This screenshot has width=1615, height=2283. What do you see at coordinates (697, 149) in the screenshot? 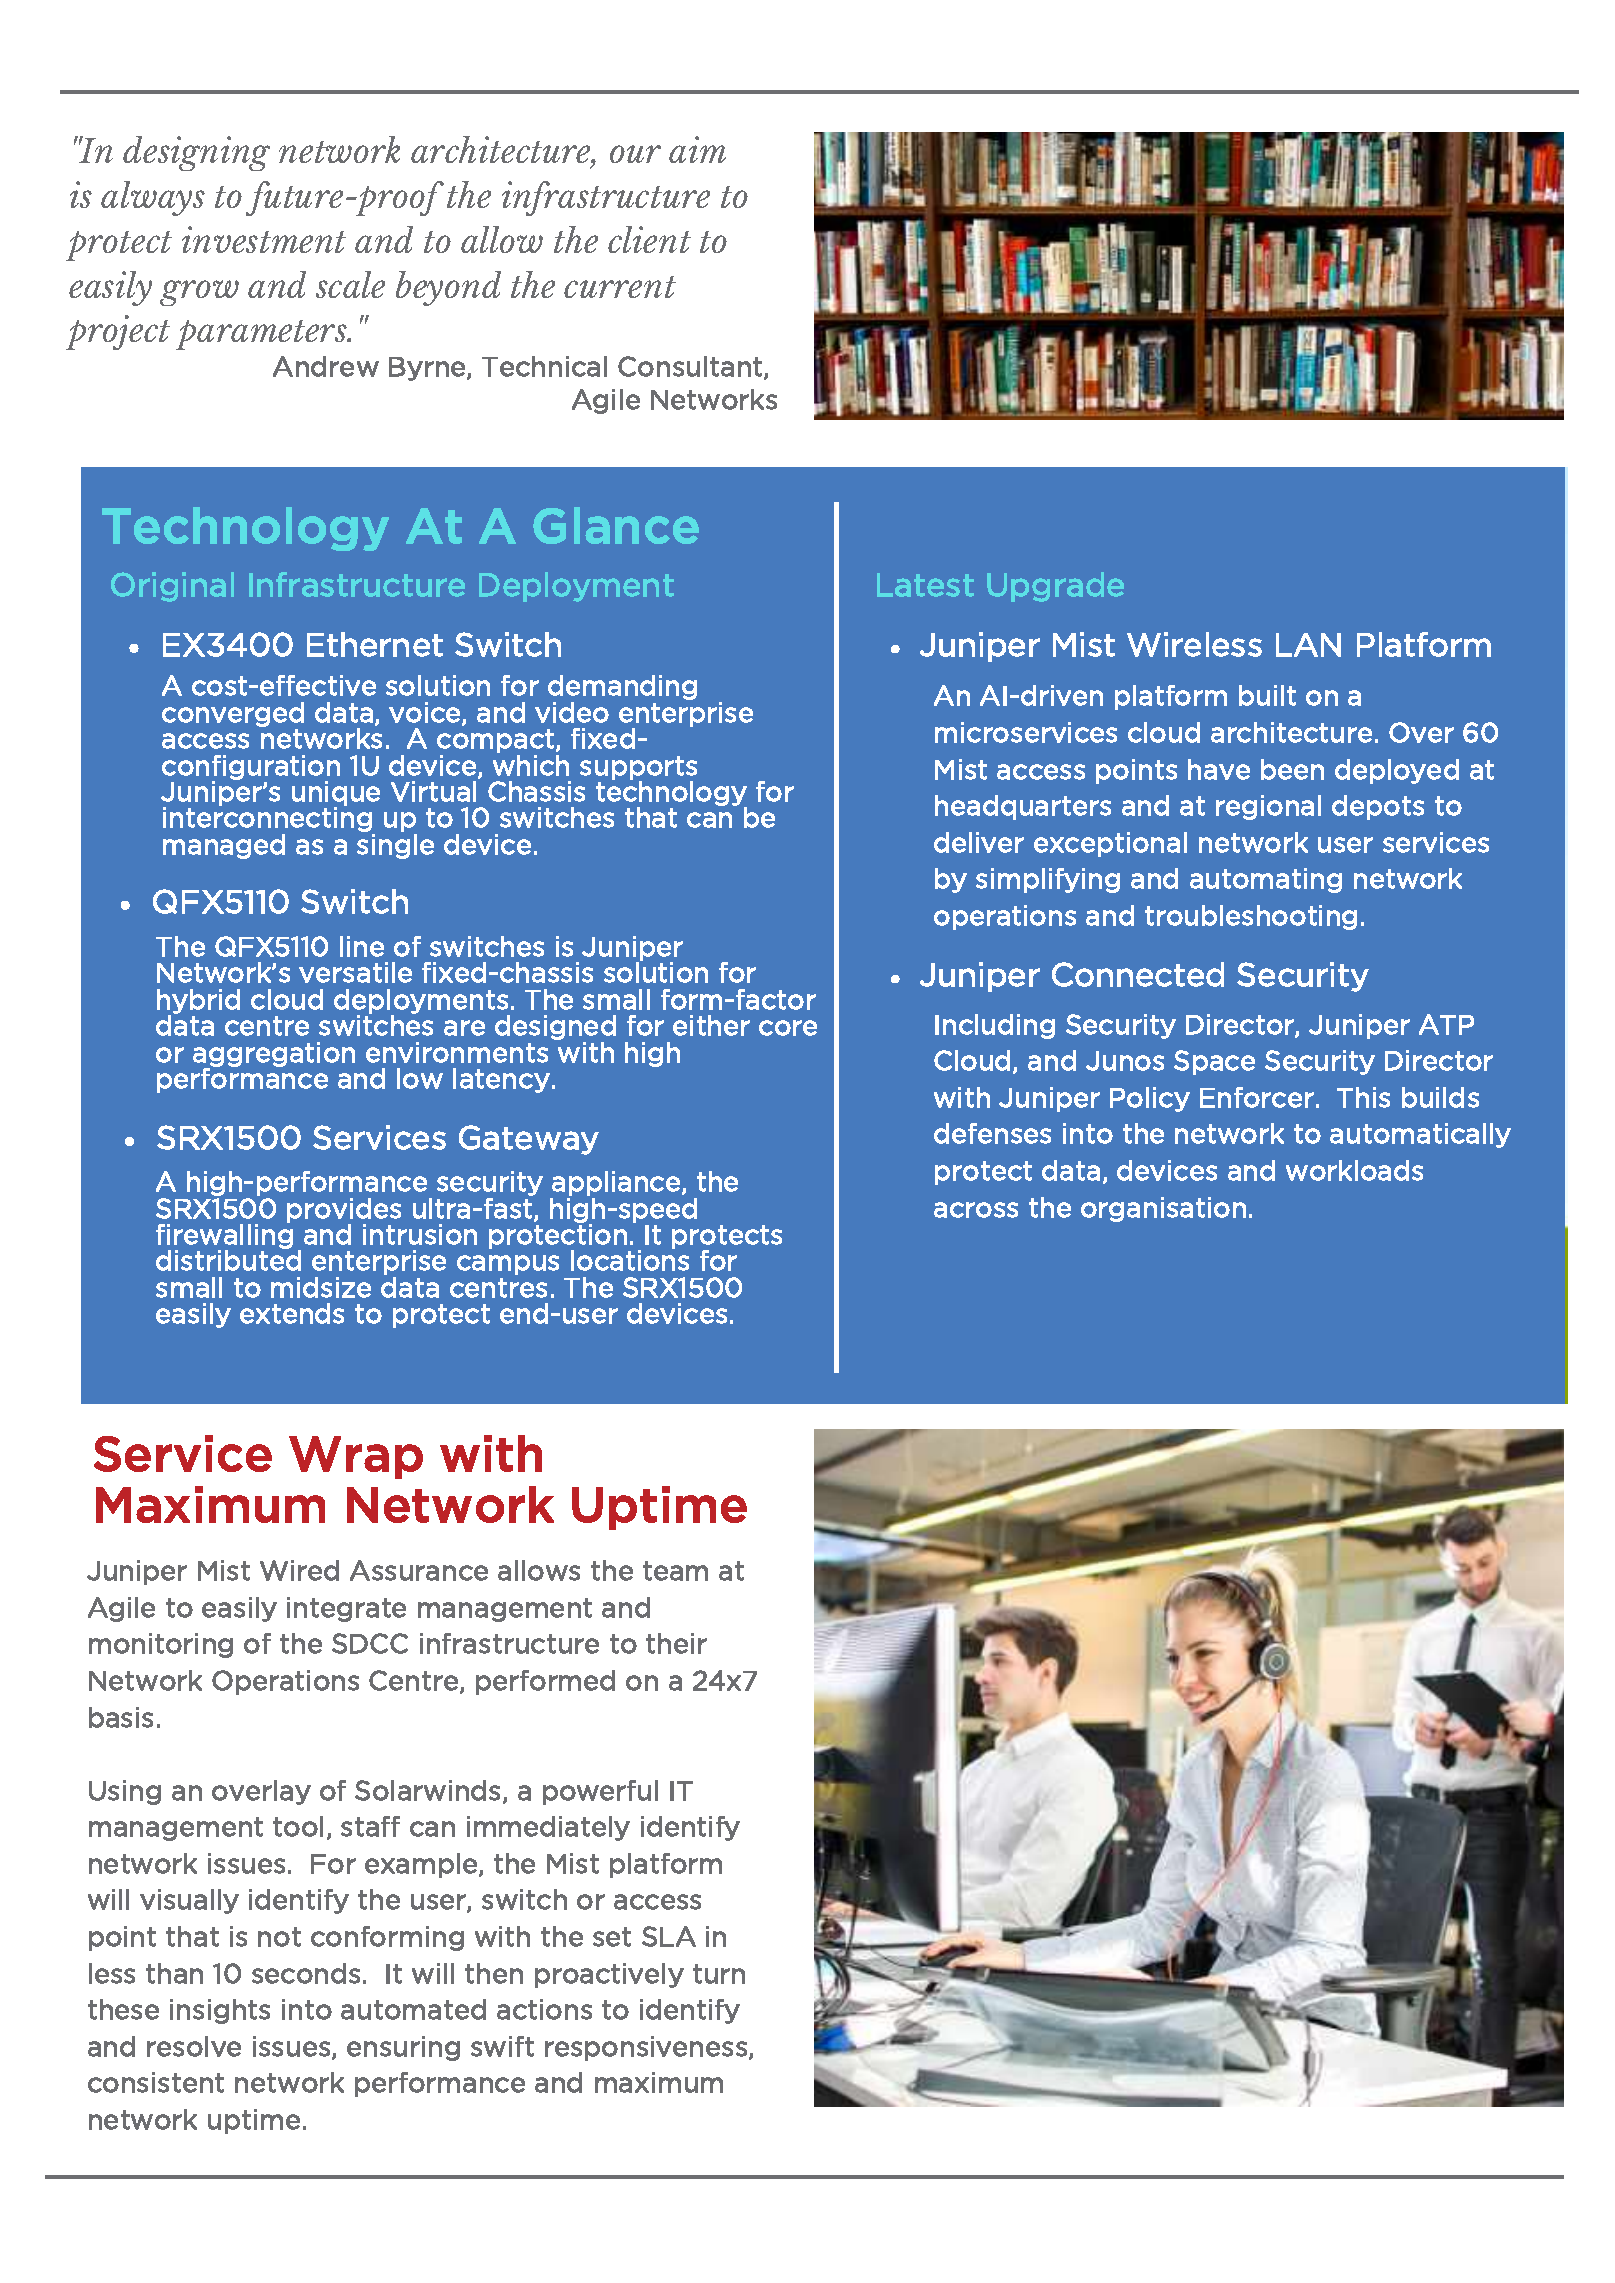
I see `aim` at bounding box center [697, 149].
